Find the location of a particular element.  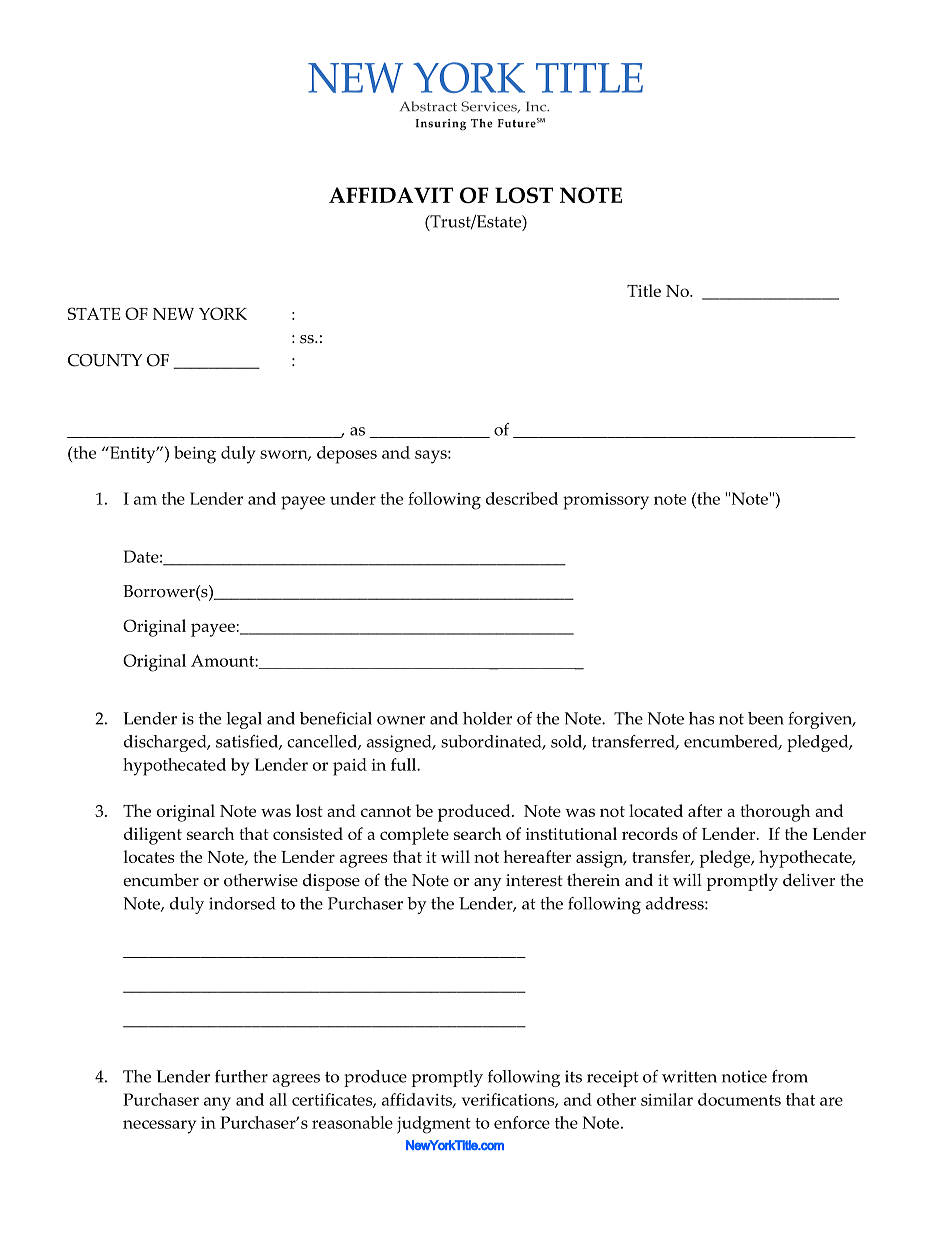

deliver is located at coordinates (809, 880).
